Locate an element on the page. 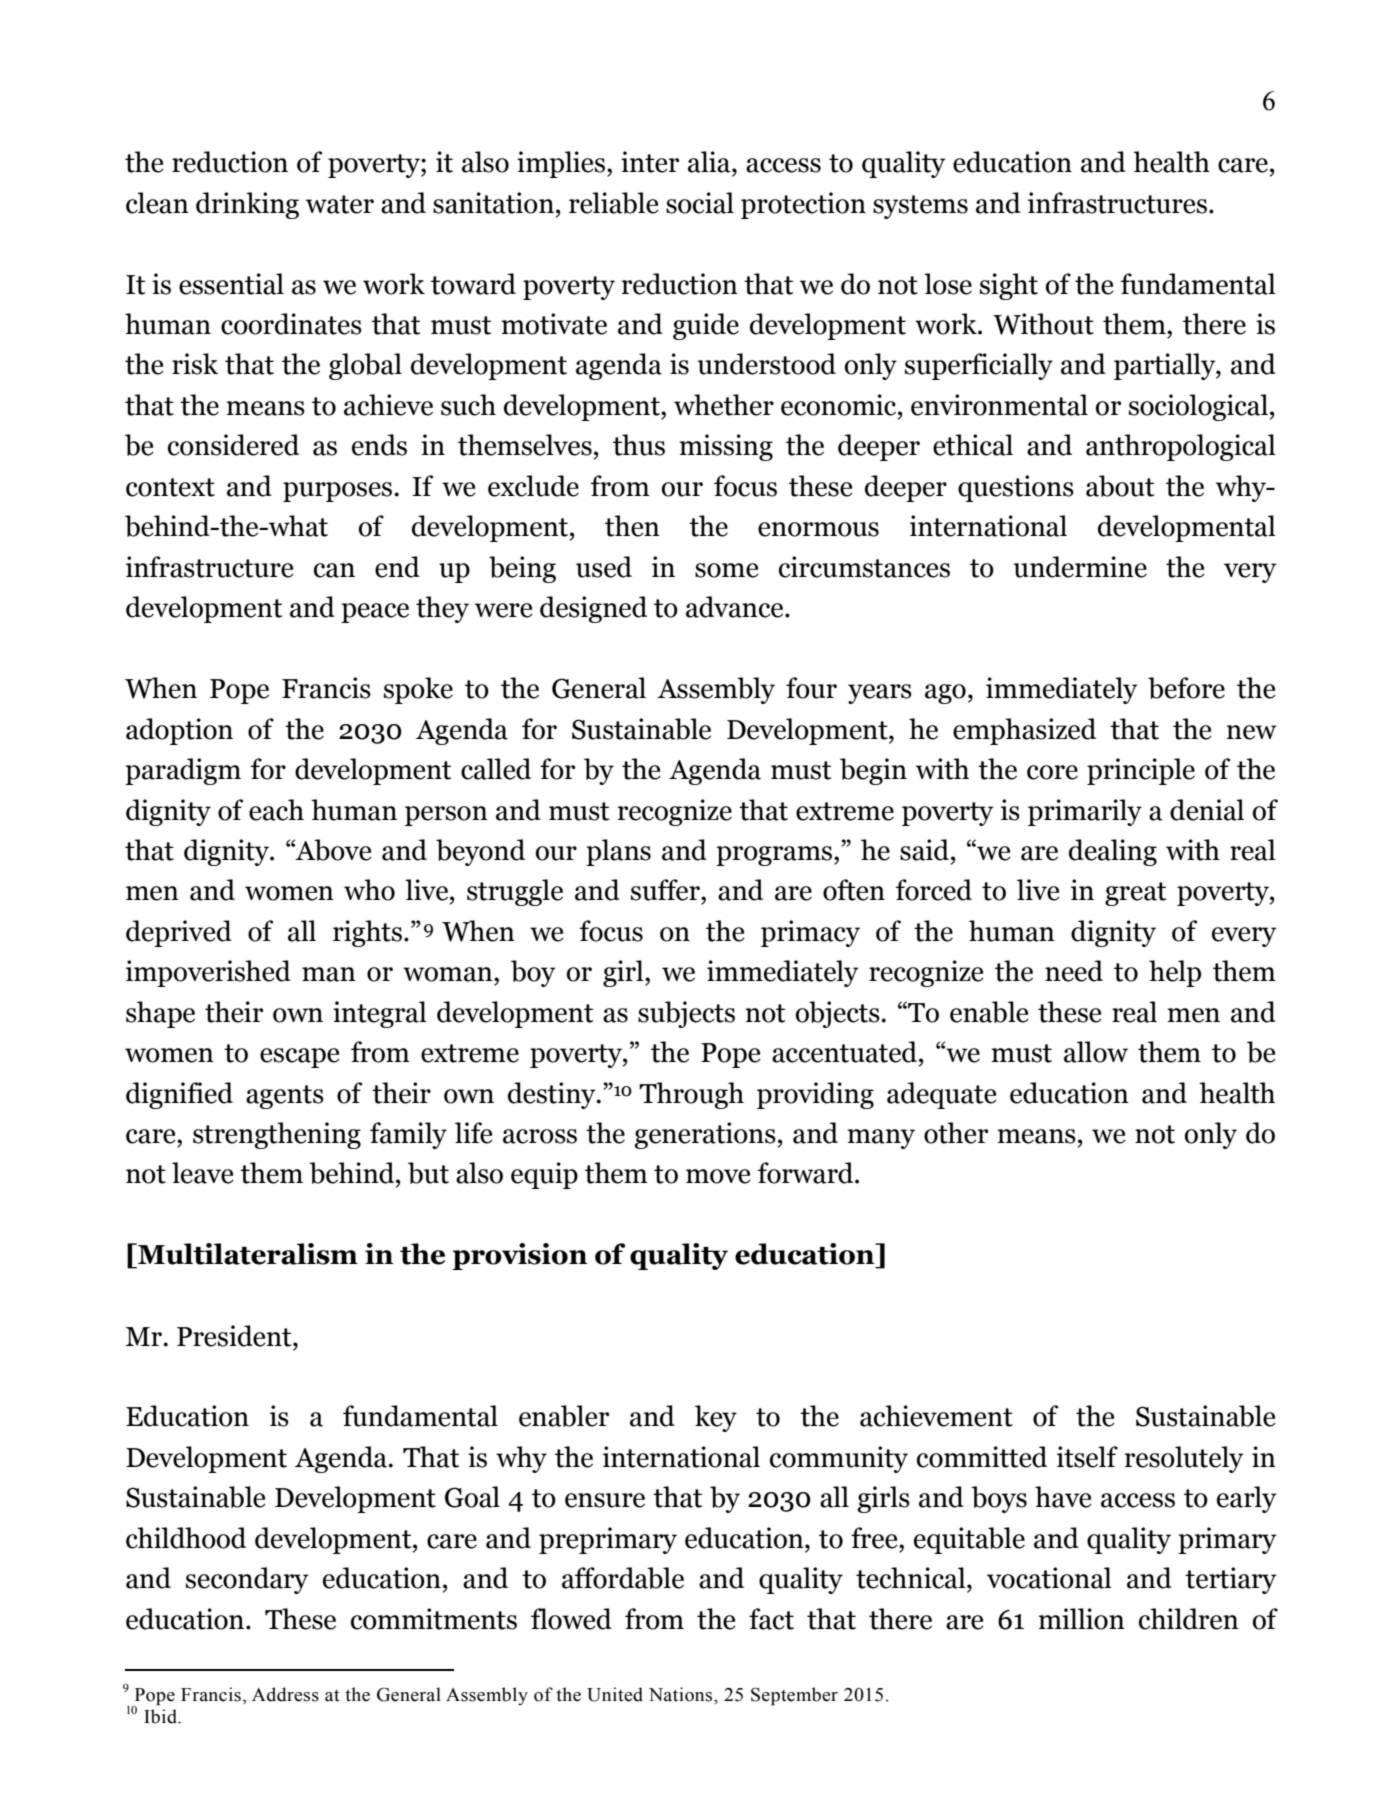  President is located at coordinates (235, 1336).
